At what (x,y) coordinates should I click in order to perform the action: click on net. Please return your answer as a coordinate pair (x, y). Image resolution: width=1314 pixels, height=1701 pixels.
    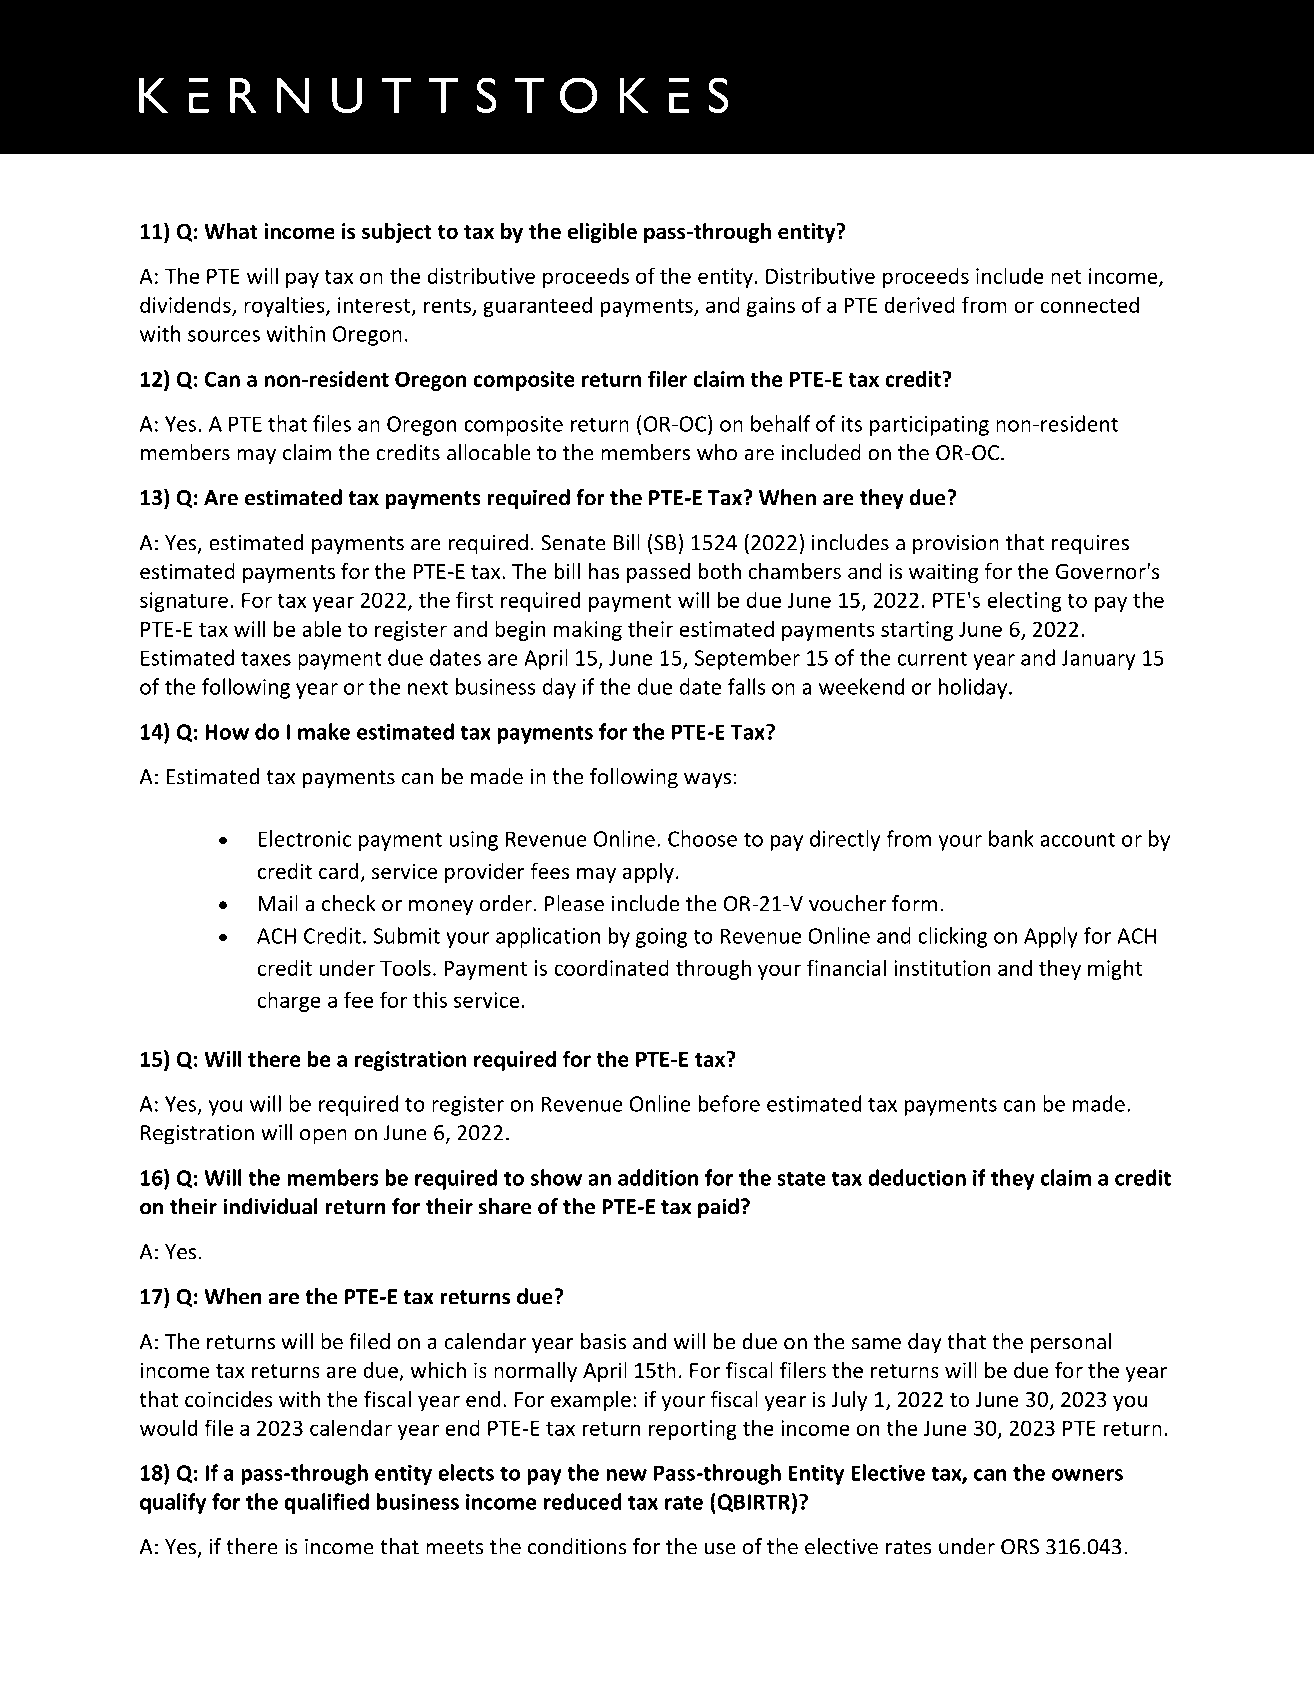
    Looking at the image, I should click on (1066, 277).
